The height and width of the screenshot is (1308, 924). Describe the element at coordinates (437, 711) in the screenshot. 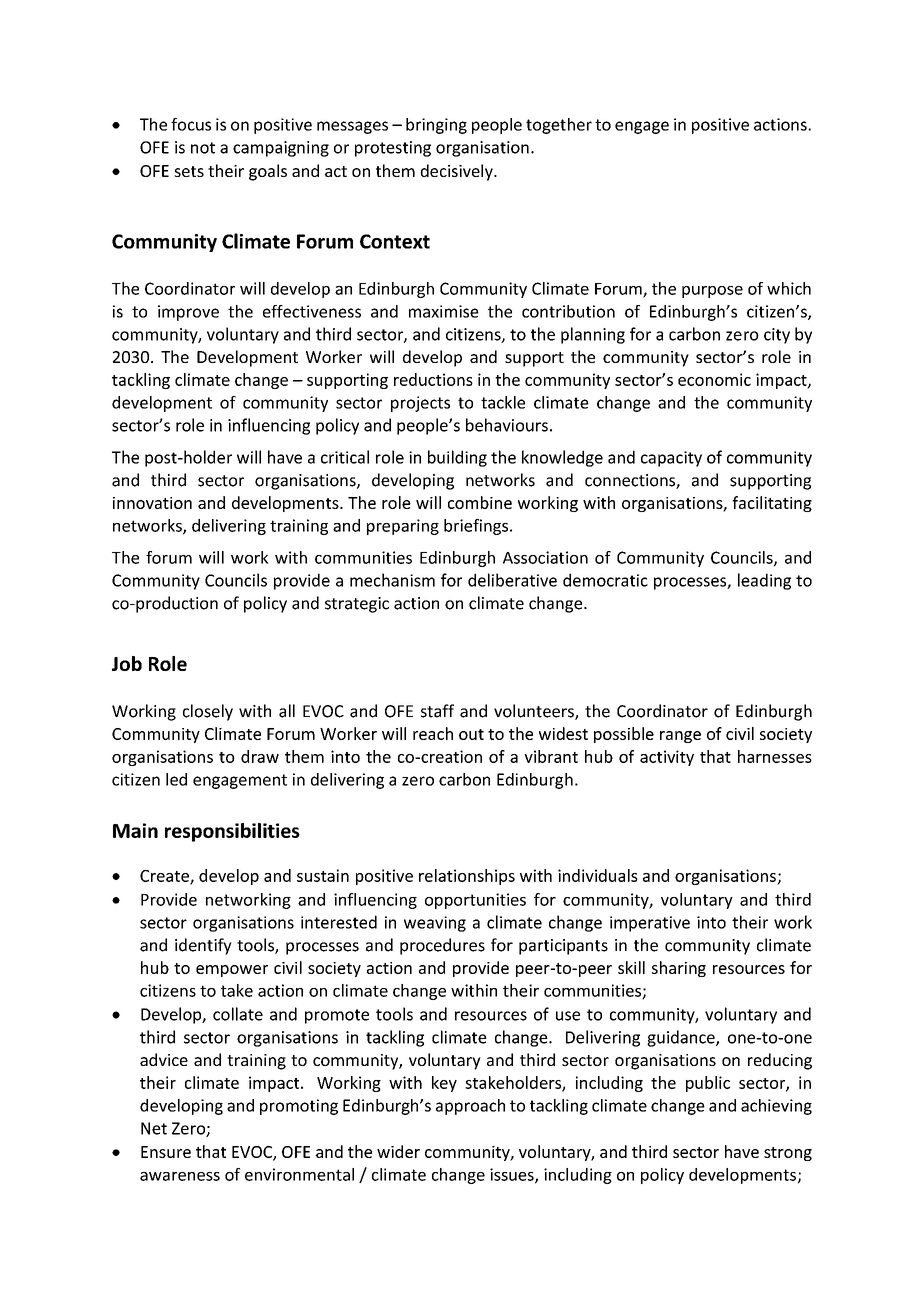

I see `staff` at that location.
